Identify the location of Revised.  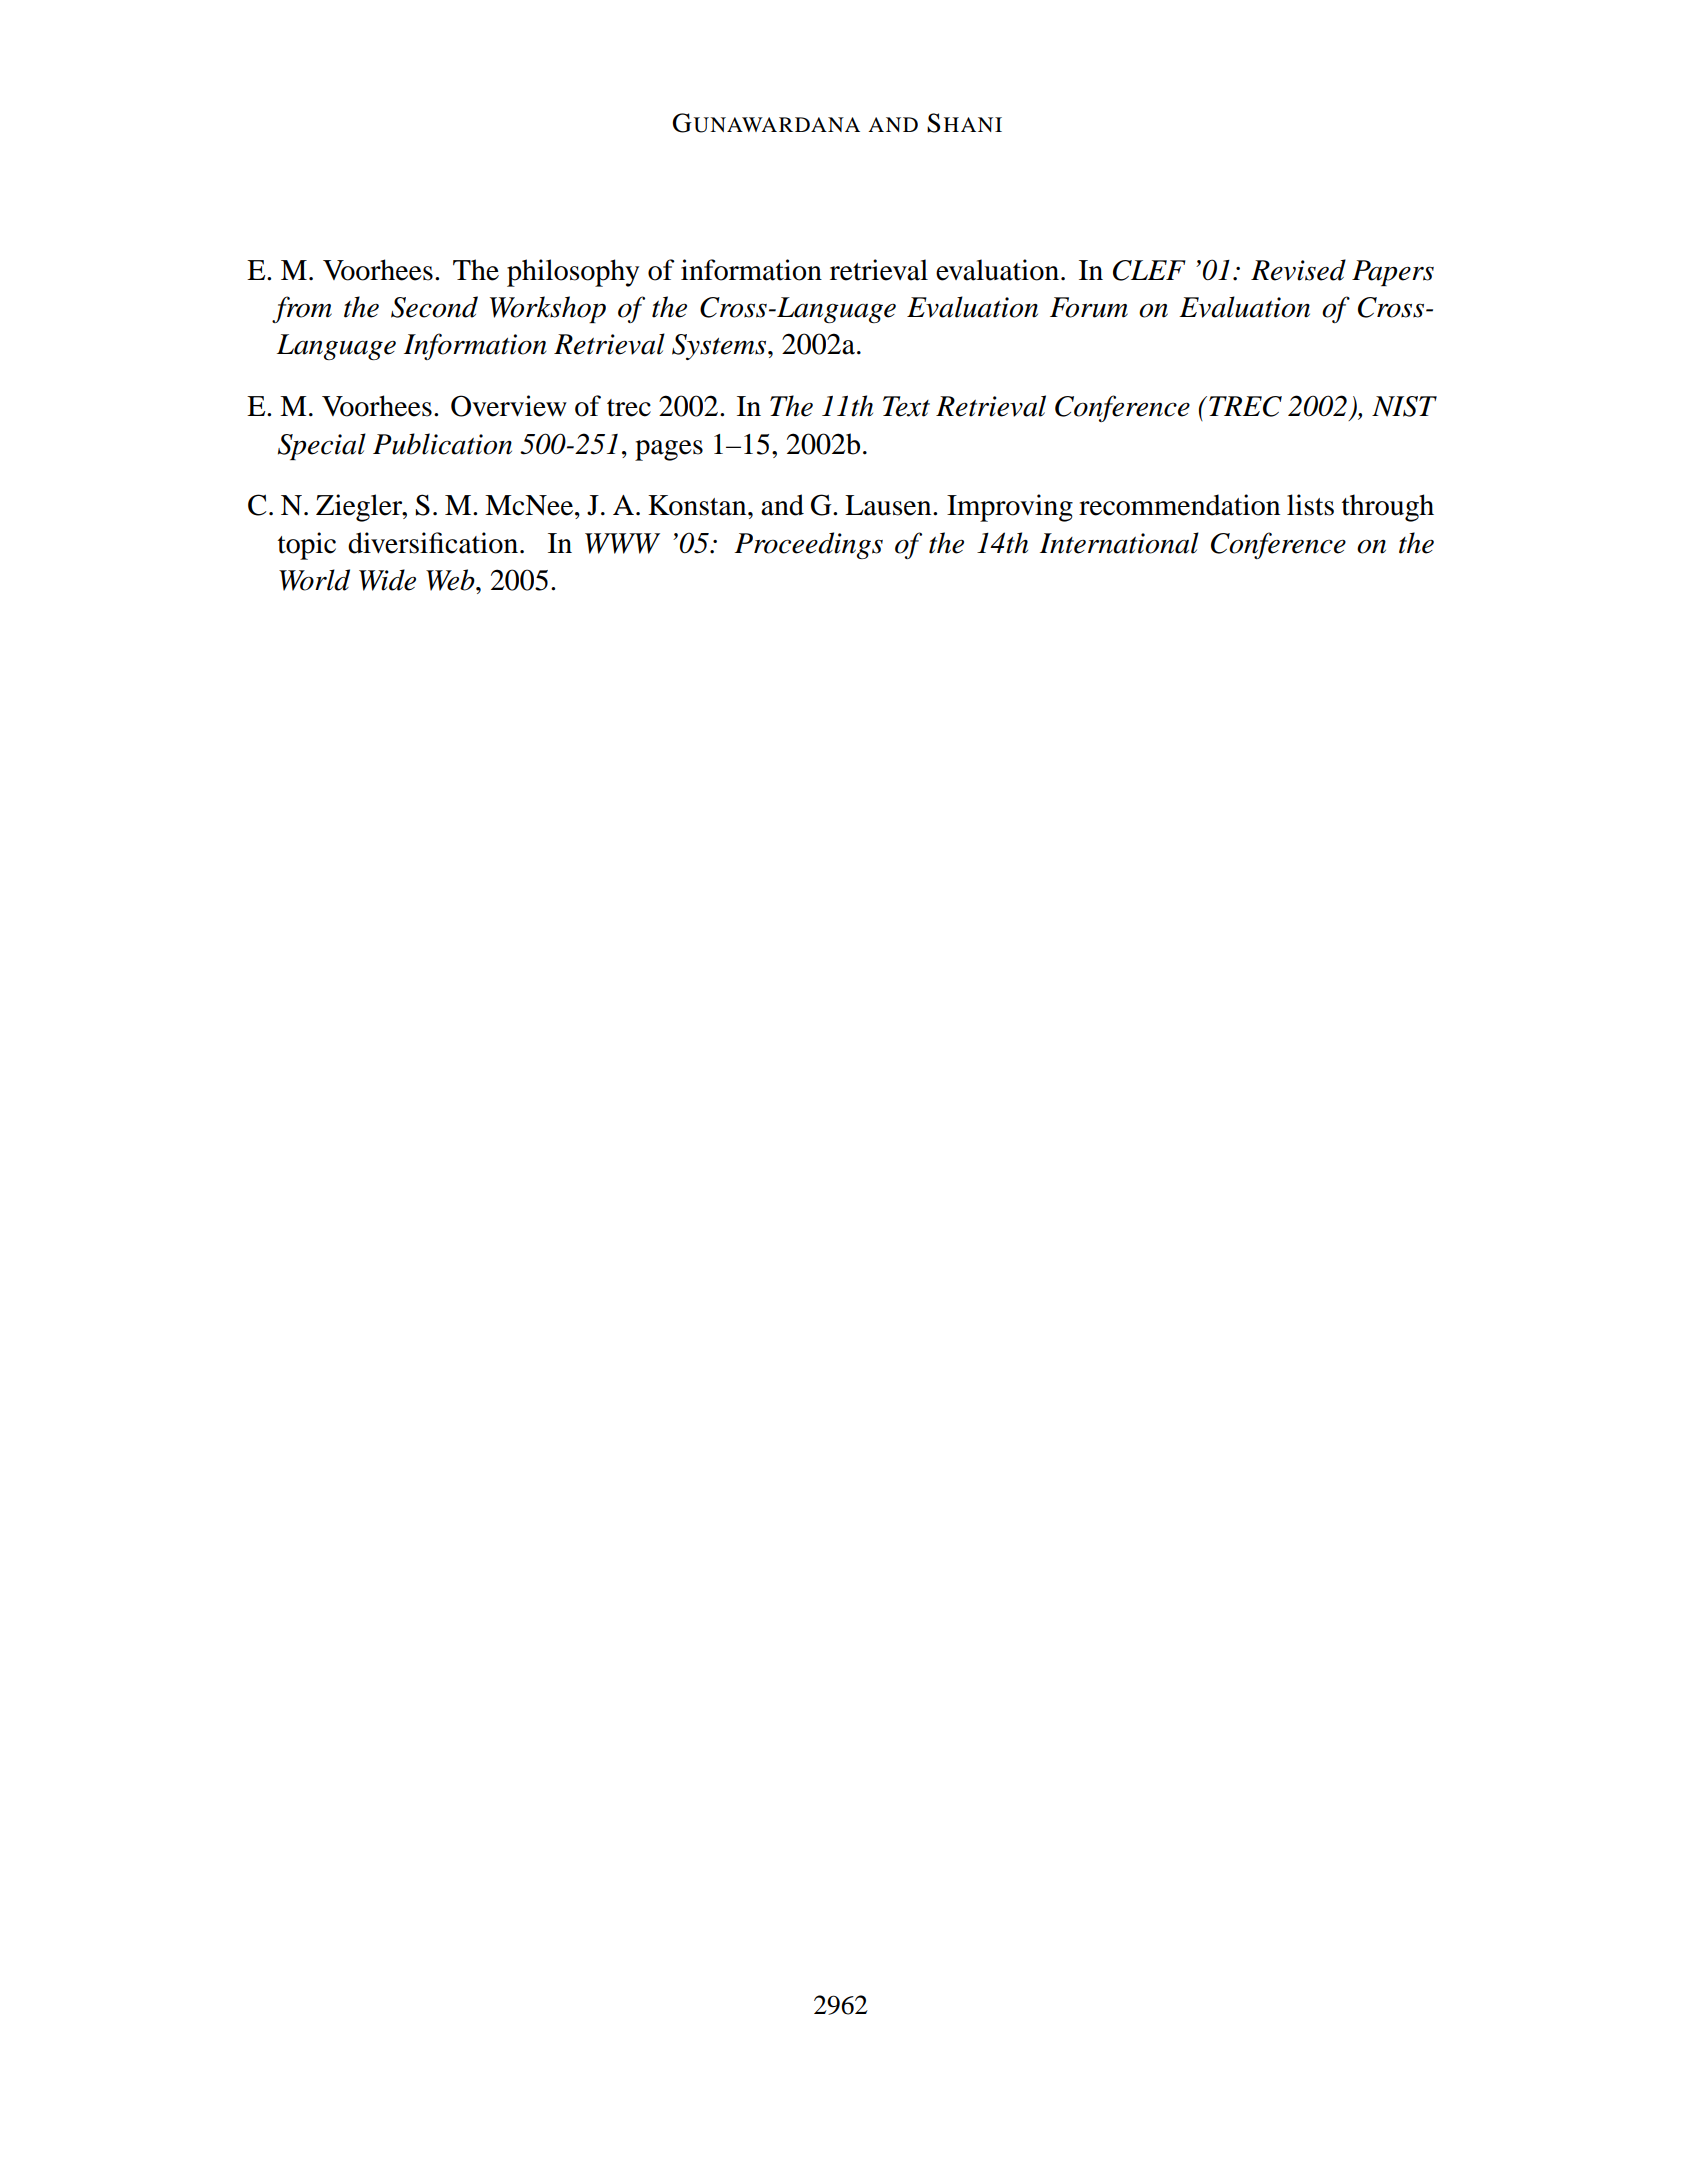
(1298, 270).
